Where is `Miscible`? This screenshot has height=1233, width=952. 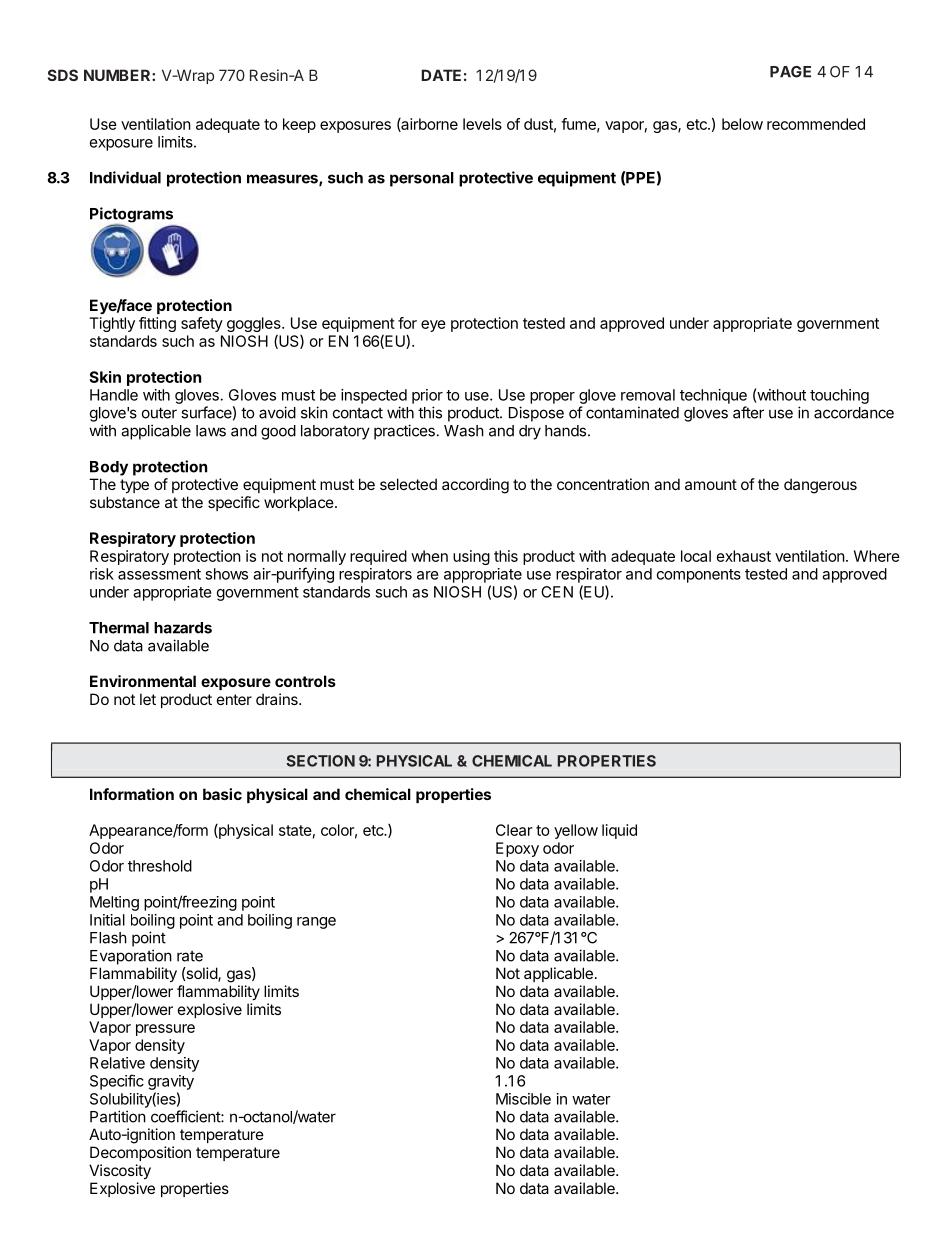 Miscible is located at coordinates (523, 1099).
